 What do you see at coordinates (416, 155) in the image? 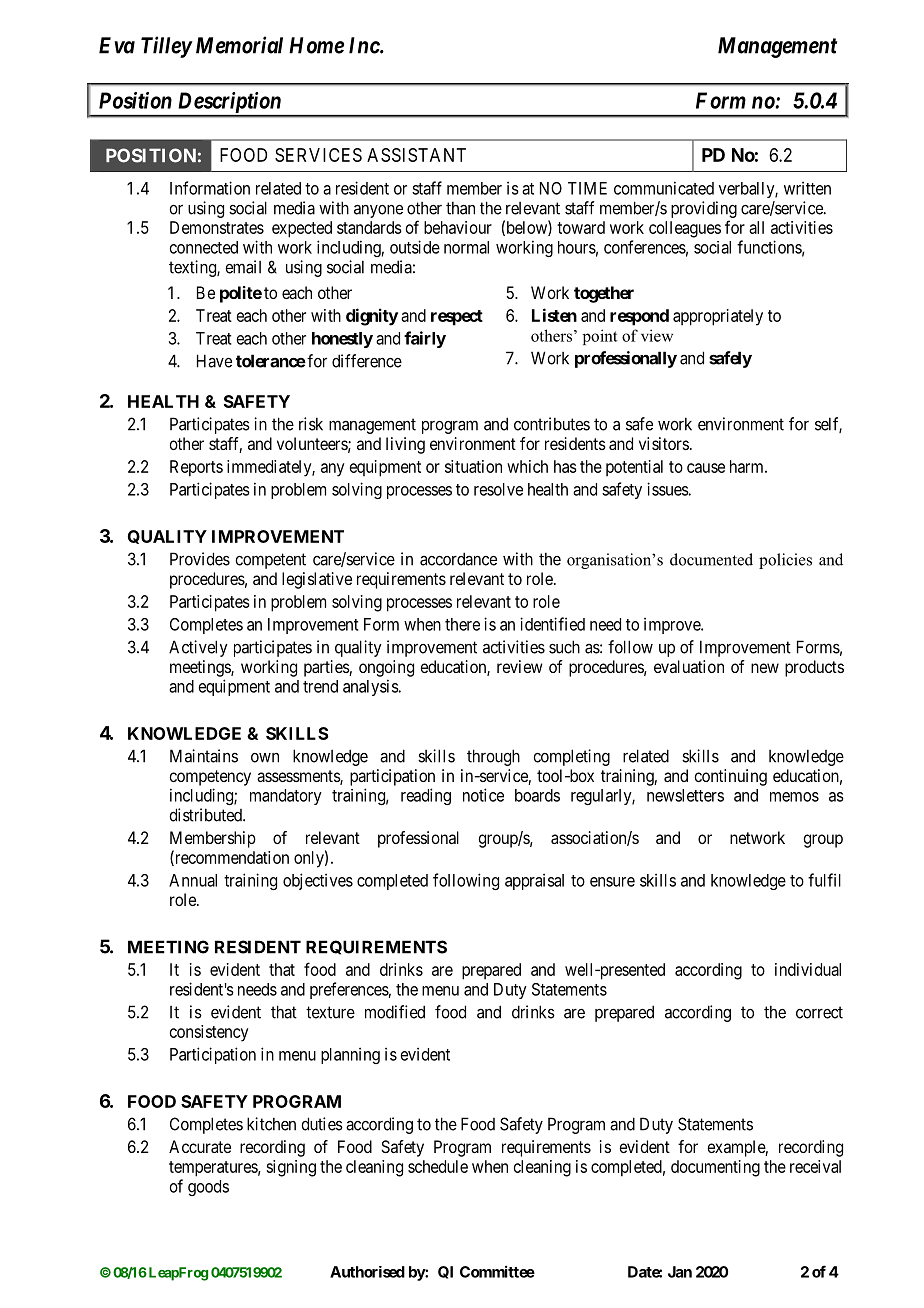
I see `ASSISTANT` at bounding box center [416, 155].
